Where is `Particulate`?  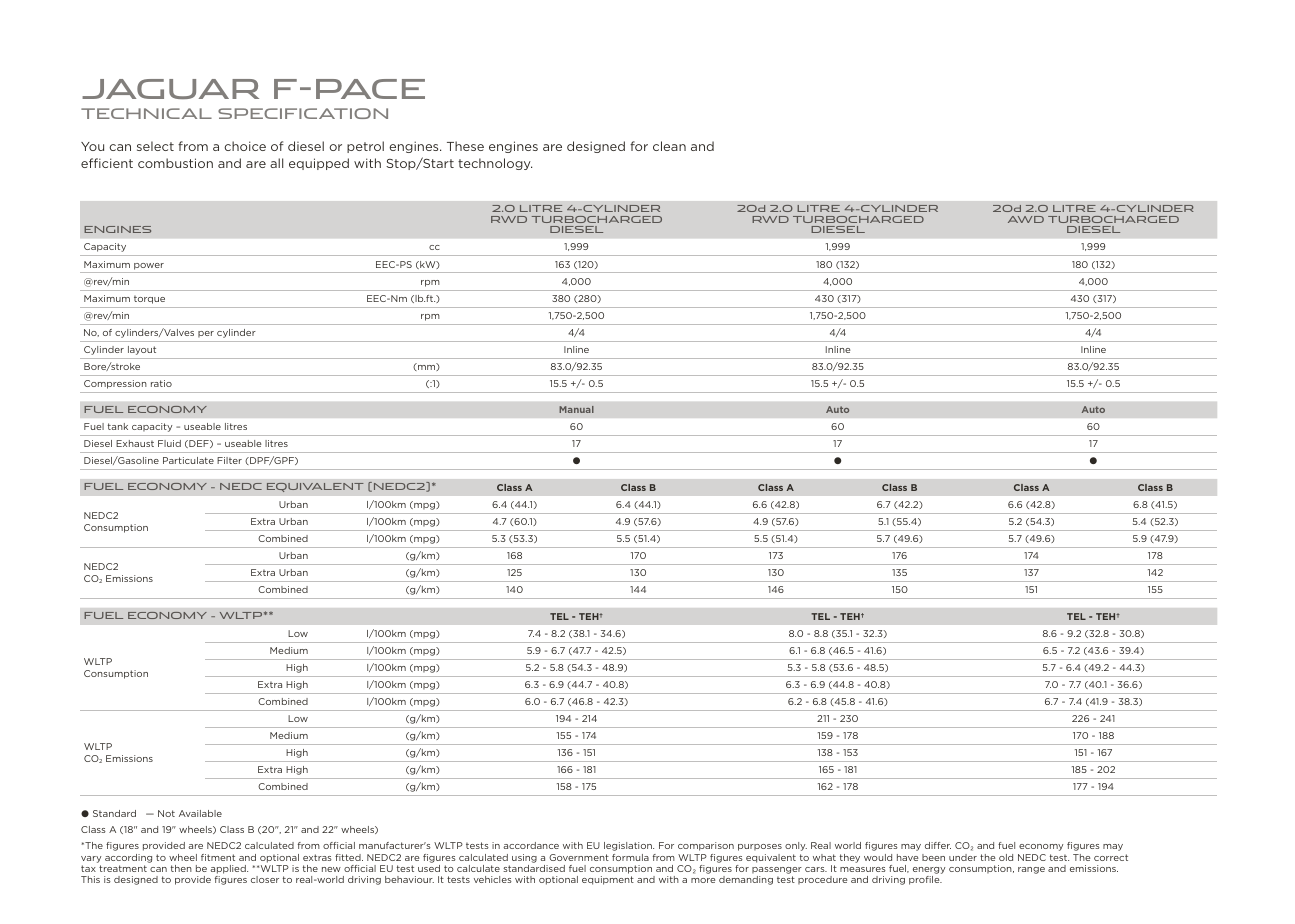 Particulate is located at coordinates (188, 460).
